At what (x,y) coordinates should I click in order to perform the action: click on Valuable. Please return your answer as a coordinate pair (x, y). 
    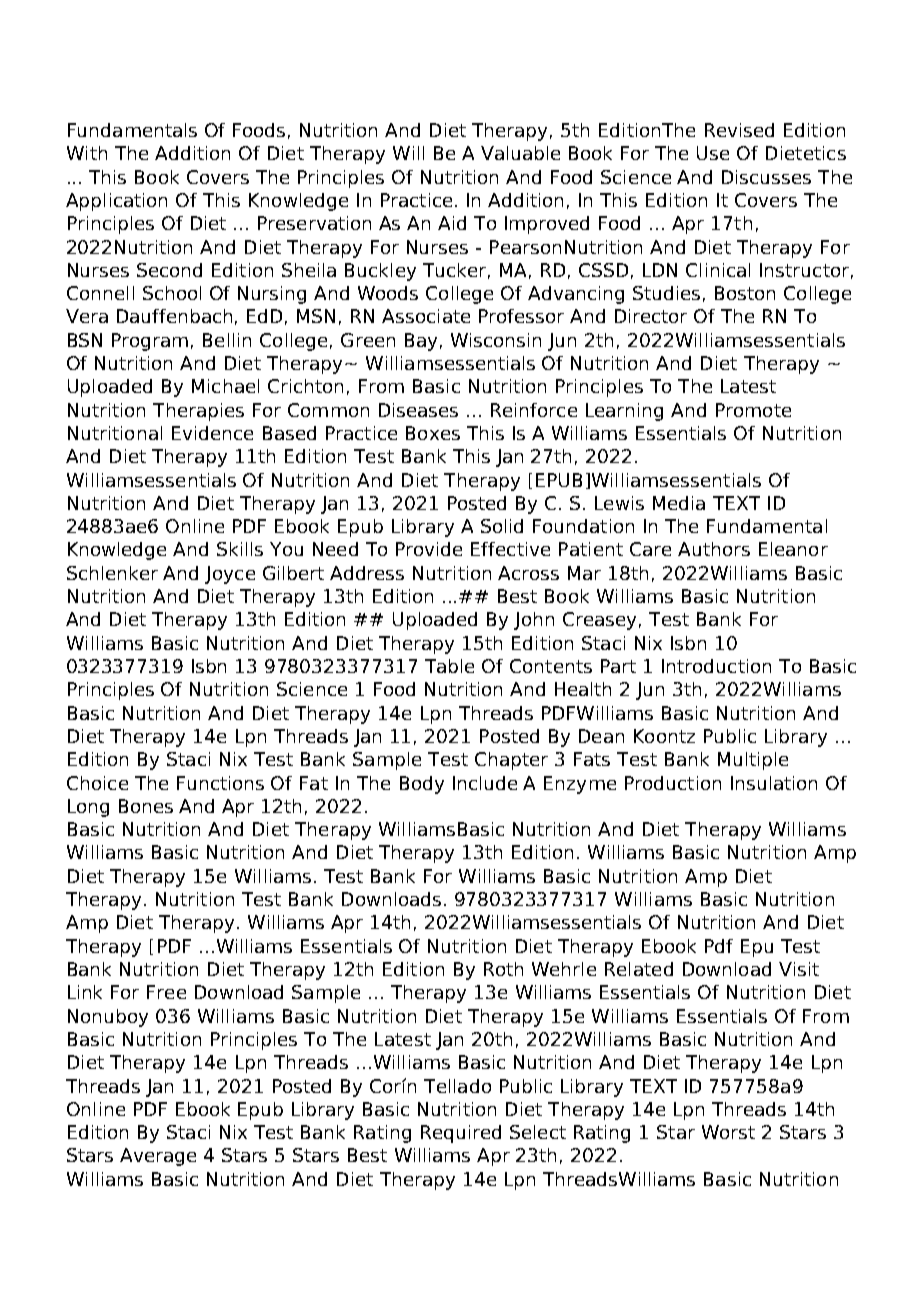
    Looking at the image, I should click on (520, 153).
